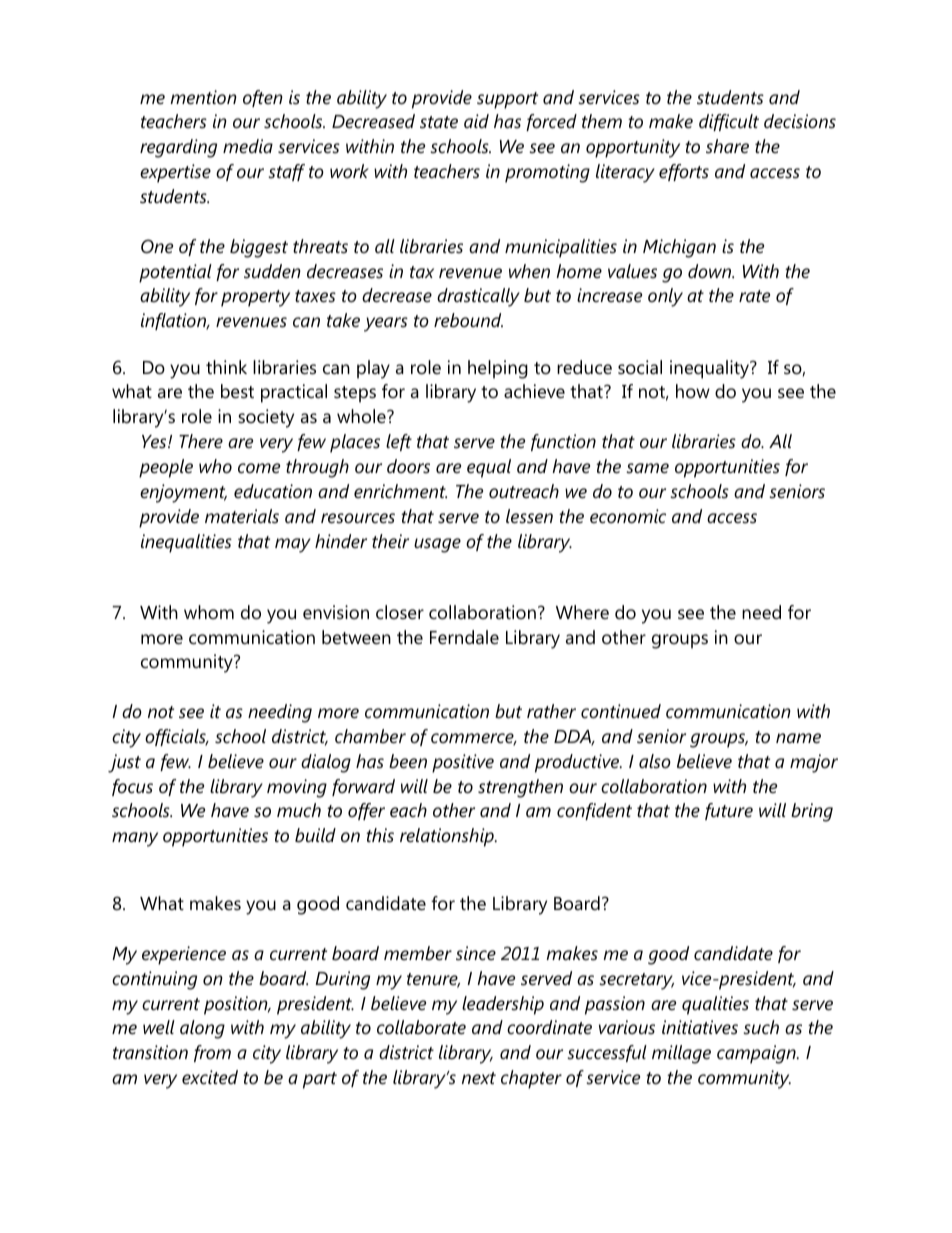 This screenshot has height=1233, width=952. I want to click on from, so click(212, 1053).
